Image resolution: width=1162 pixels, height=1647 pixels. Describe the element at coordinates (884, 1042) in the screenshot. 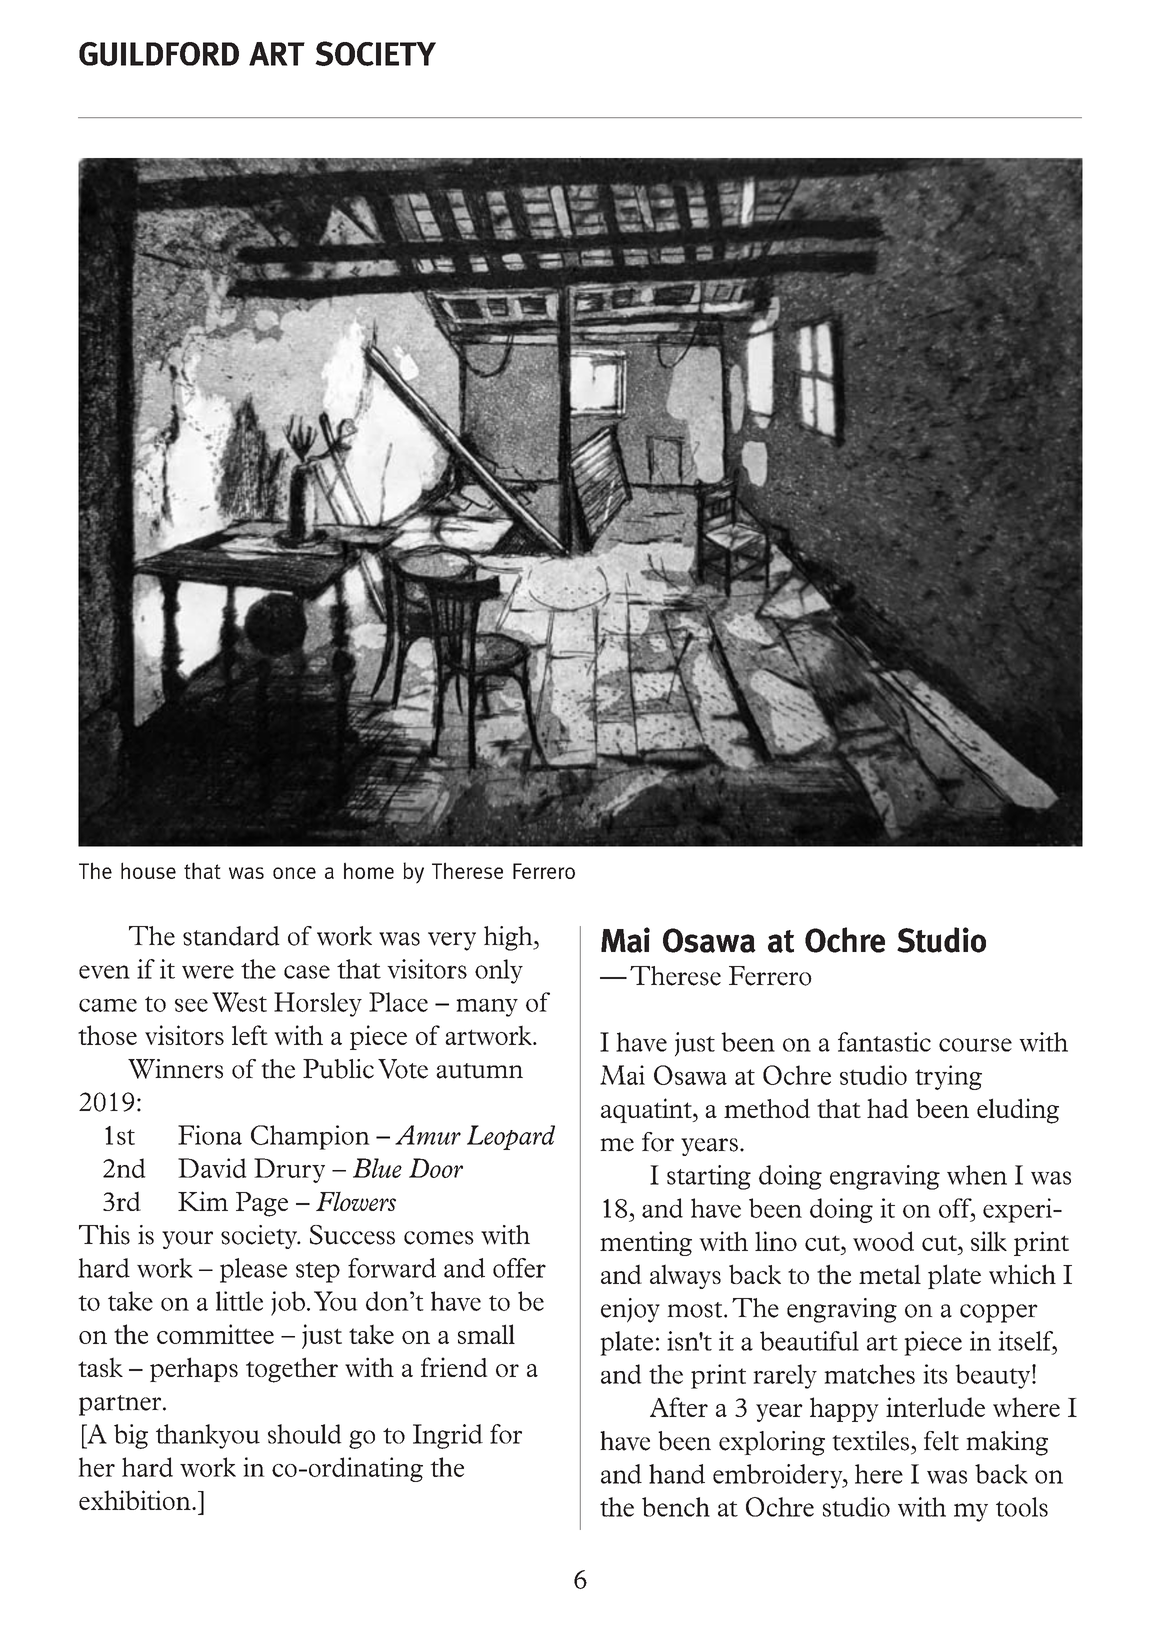

I see `fantastic` at that location.
